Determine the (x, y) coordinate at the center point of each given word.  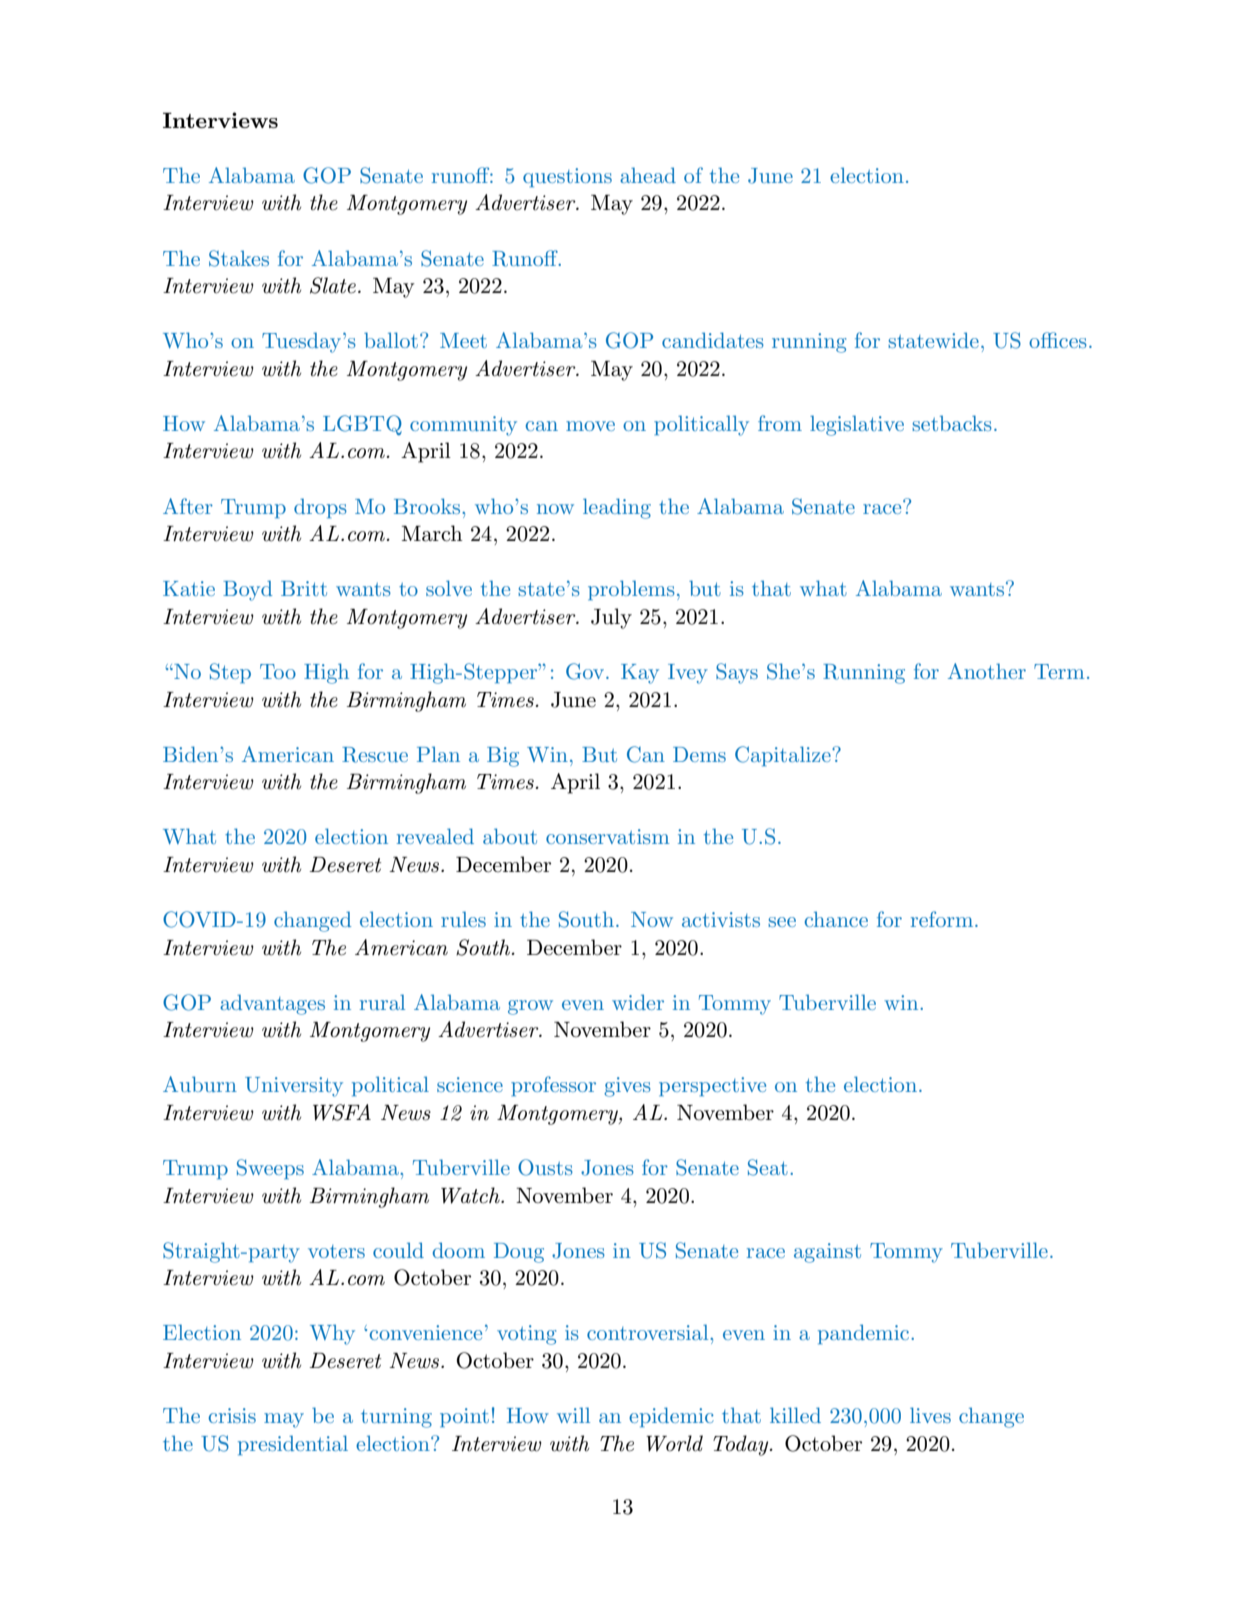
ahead (648, 175)
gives (627, 1087)
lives (930, 1415)
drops (320, 508)
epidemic (671, 1417)
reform (943, 919)
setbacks (952, 423)
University (294, 1087)
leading (617, 508)
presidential (293, 1445)
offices (1058, 340)
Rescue (375, 755)
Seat (768, 1167)
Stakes (239, 258)
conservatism (607, 836)
